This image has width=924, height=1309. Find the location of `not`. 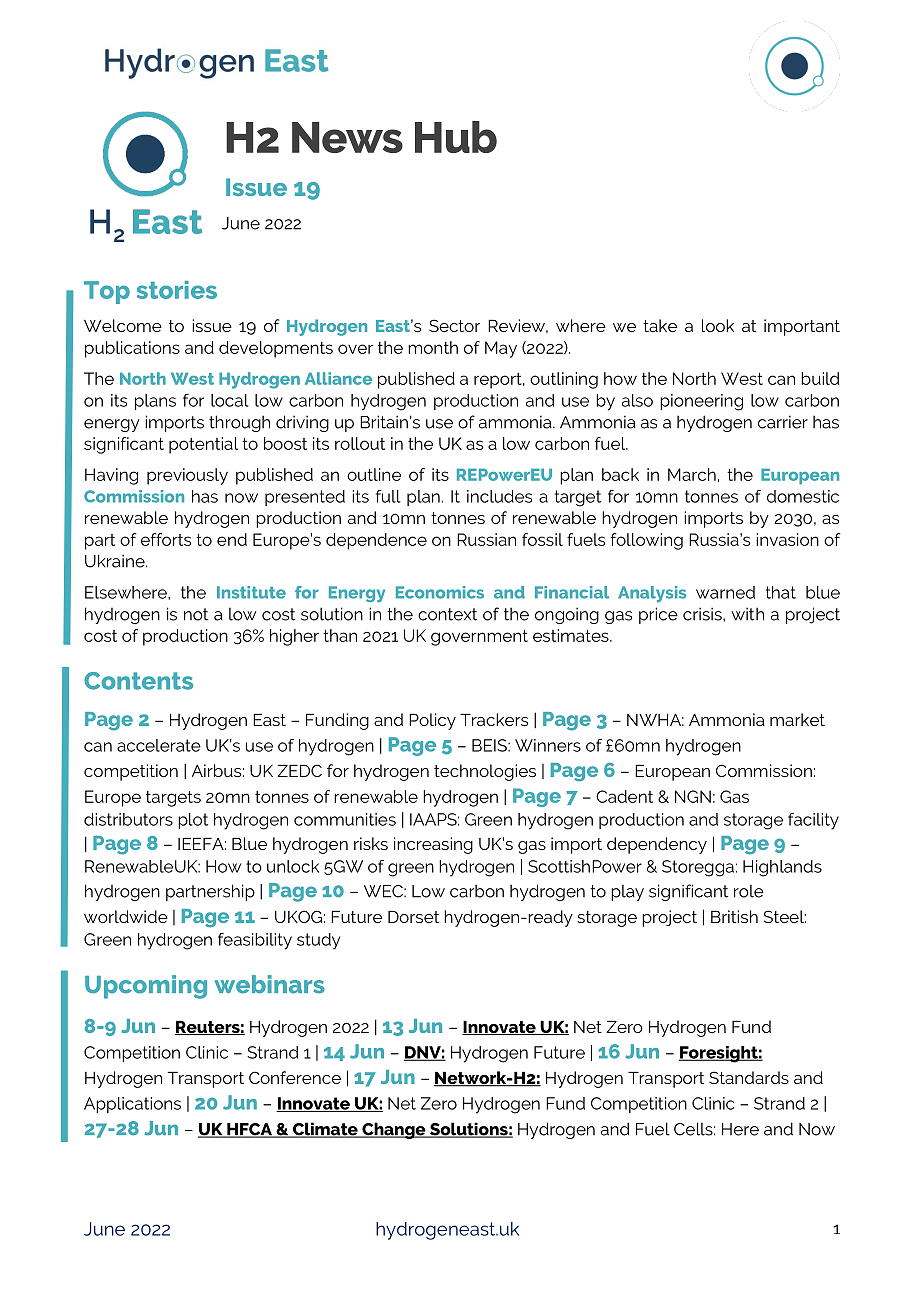

not is located at coordinates (196, 614).
